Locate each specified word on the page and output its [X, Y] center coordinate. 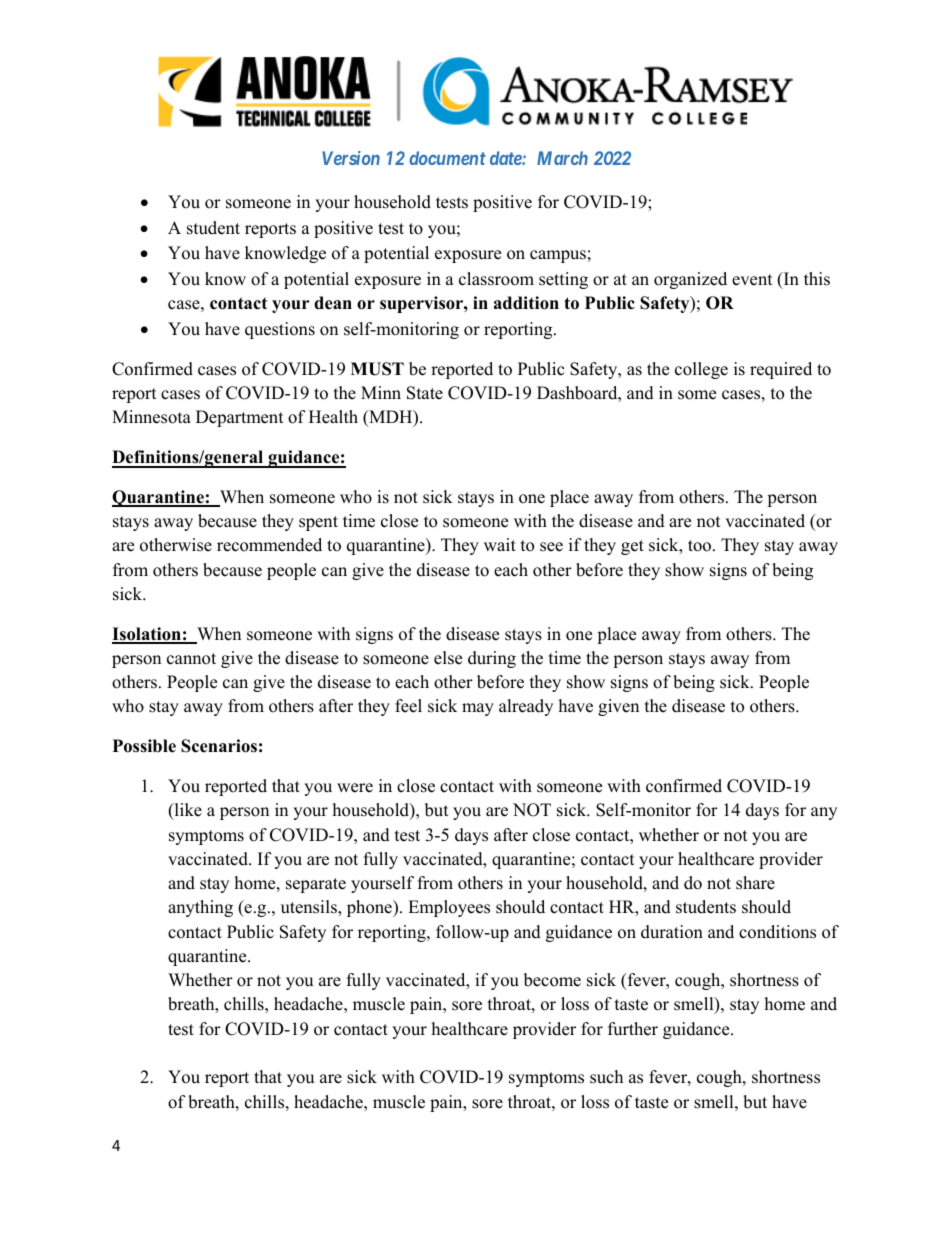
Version [351, 158]
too [701, 546]
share [755, 883]
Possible [144, 746]
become [552, 980]
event [752, 280]
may [478, 709]
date [506, 158]
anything [200, 908]
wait [500, 544]
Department [240, 418]
